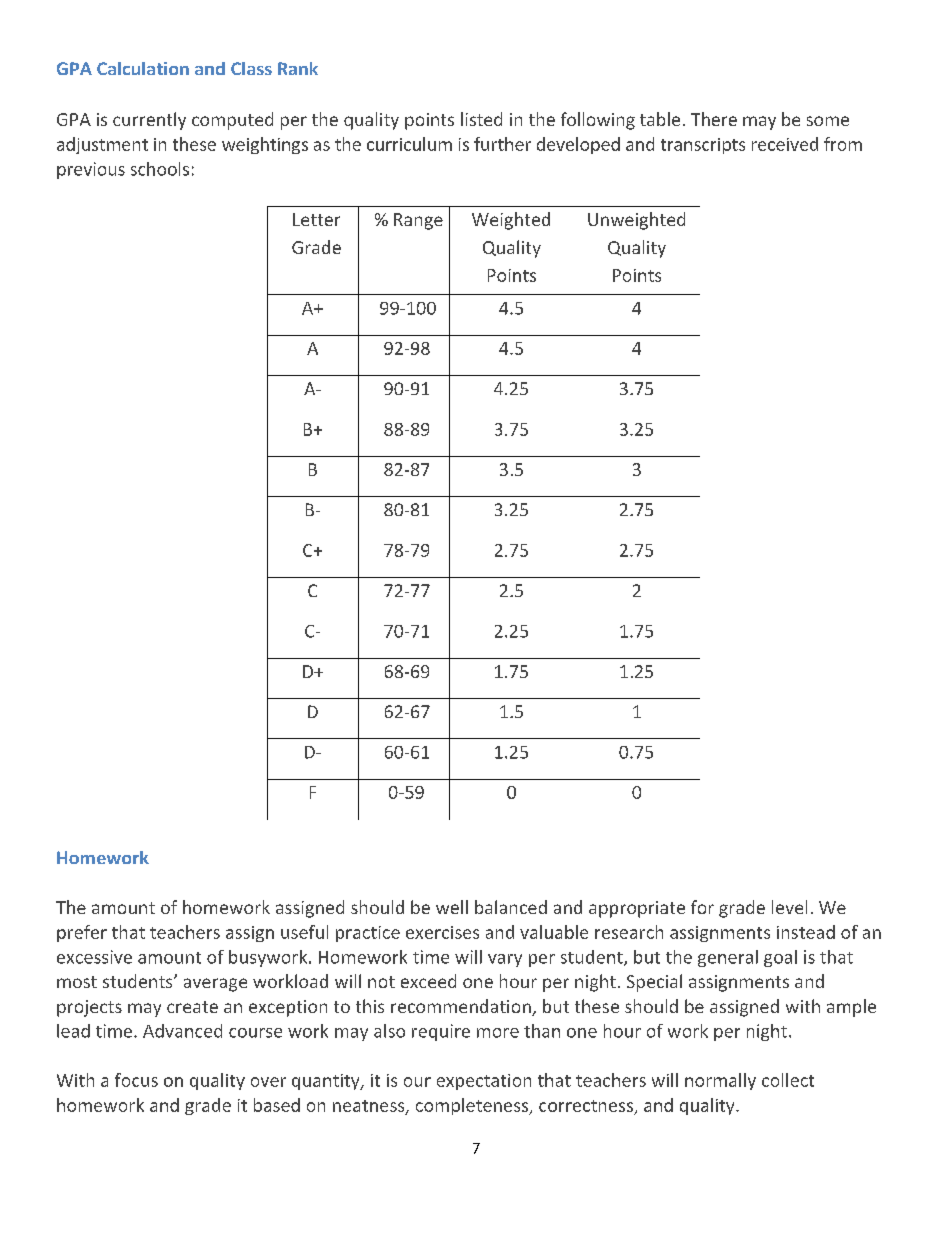  I want to click on There, so click(714, 119).
